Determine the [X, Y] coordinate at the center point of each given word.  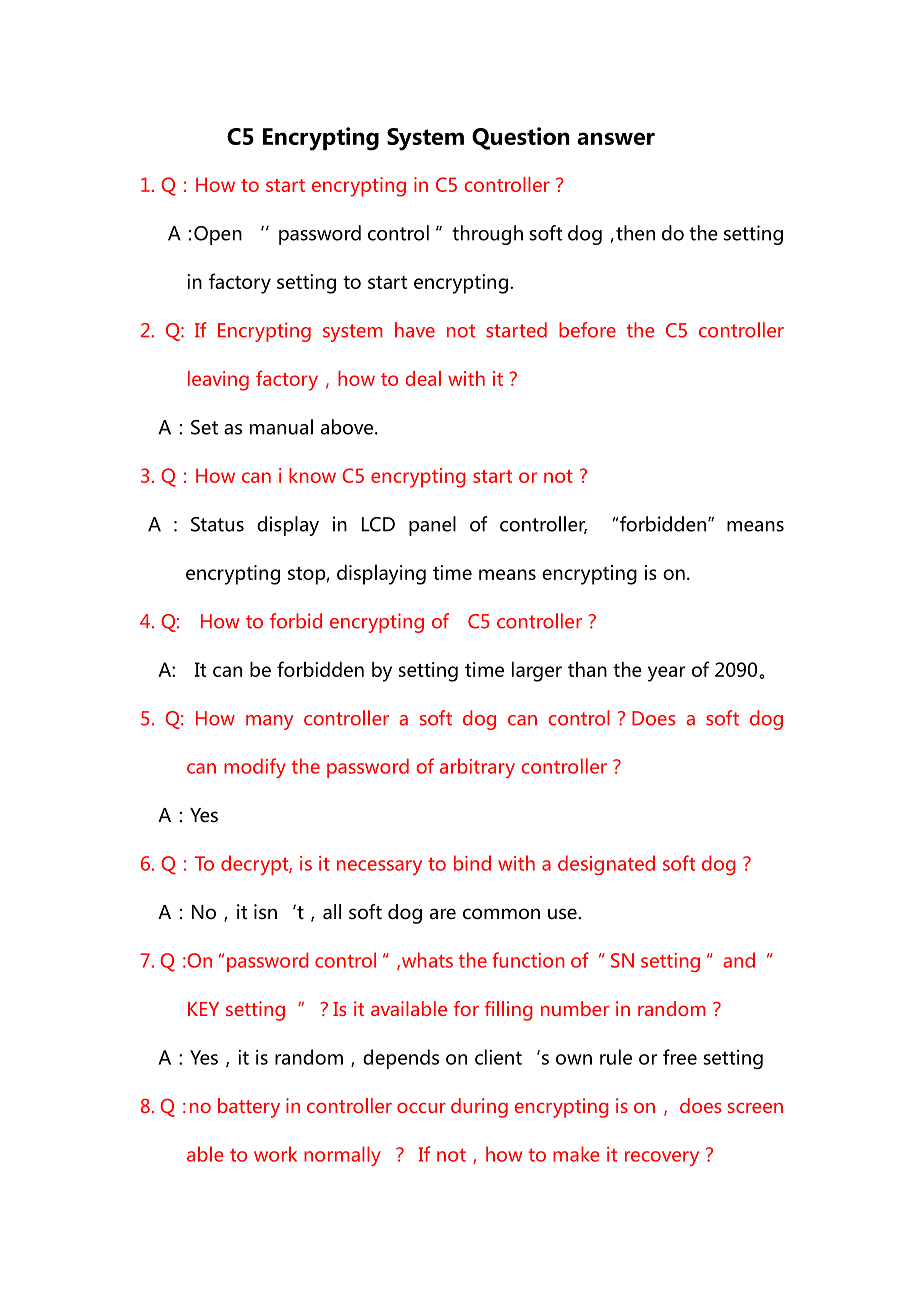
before [587, 330]
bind [472, 863]
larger [537, 672]
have [415, 330]
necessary [379, 867]
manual [281, 427]
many [270, 722]
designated [606, 865]
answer [616, 138]
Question [521, 138]
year [667, 674]
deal [423, 378]
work [275, 1154]
